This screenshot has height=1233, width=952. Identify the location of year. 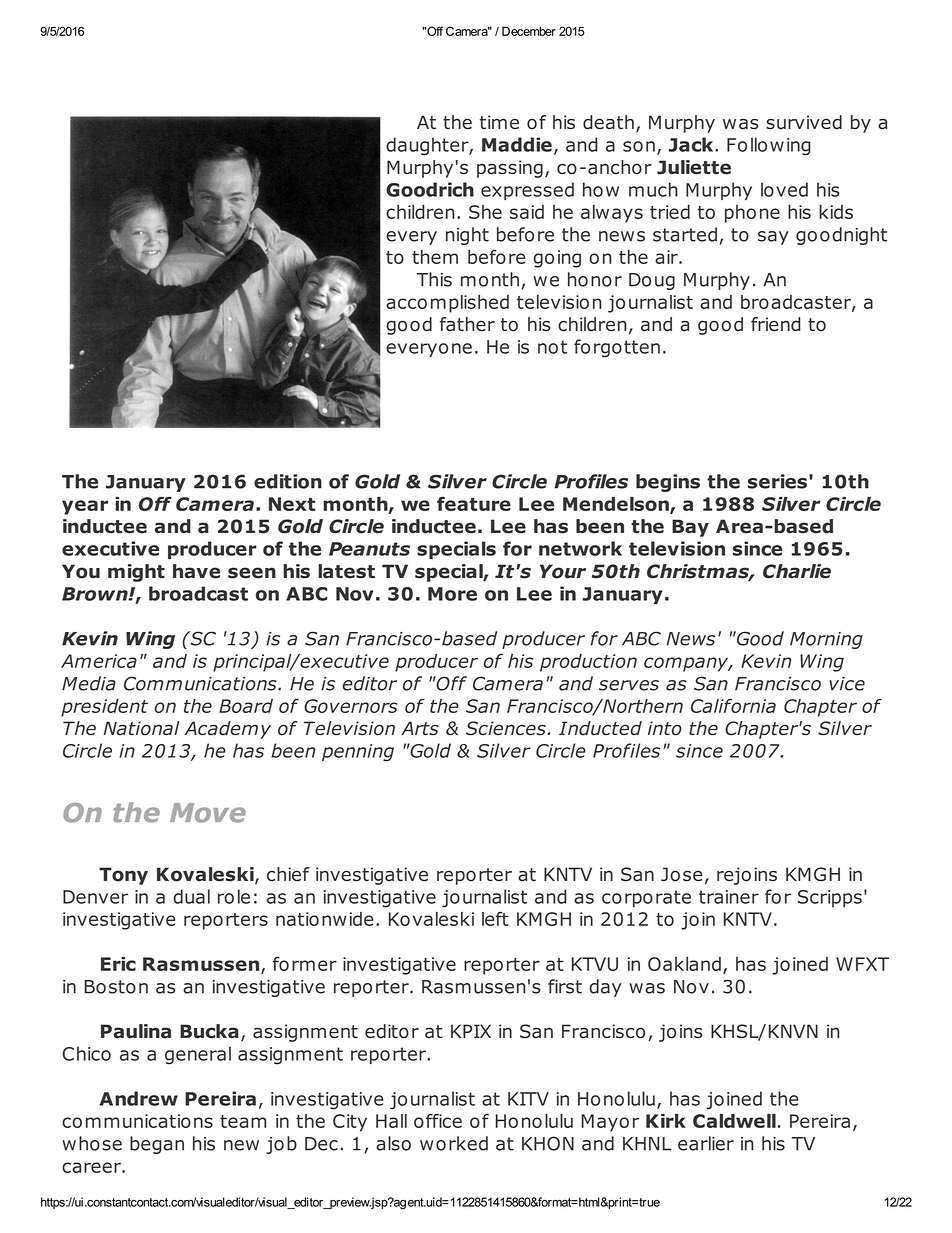
(85, 507).
